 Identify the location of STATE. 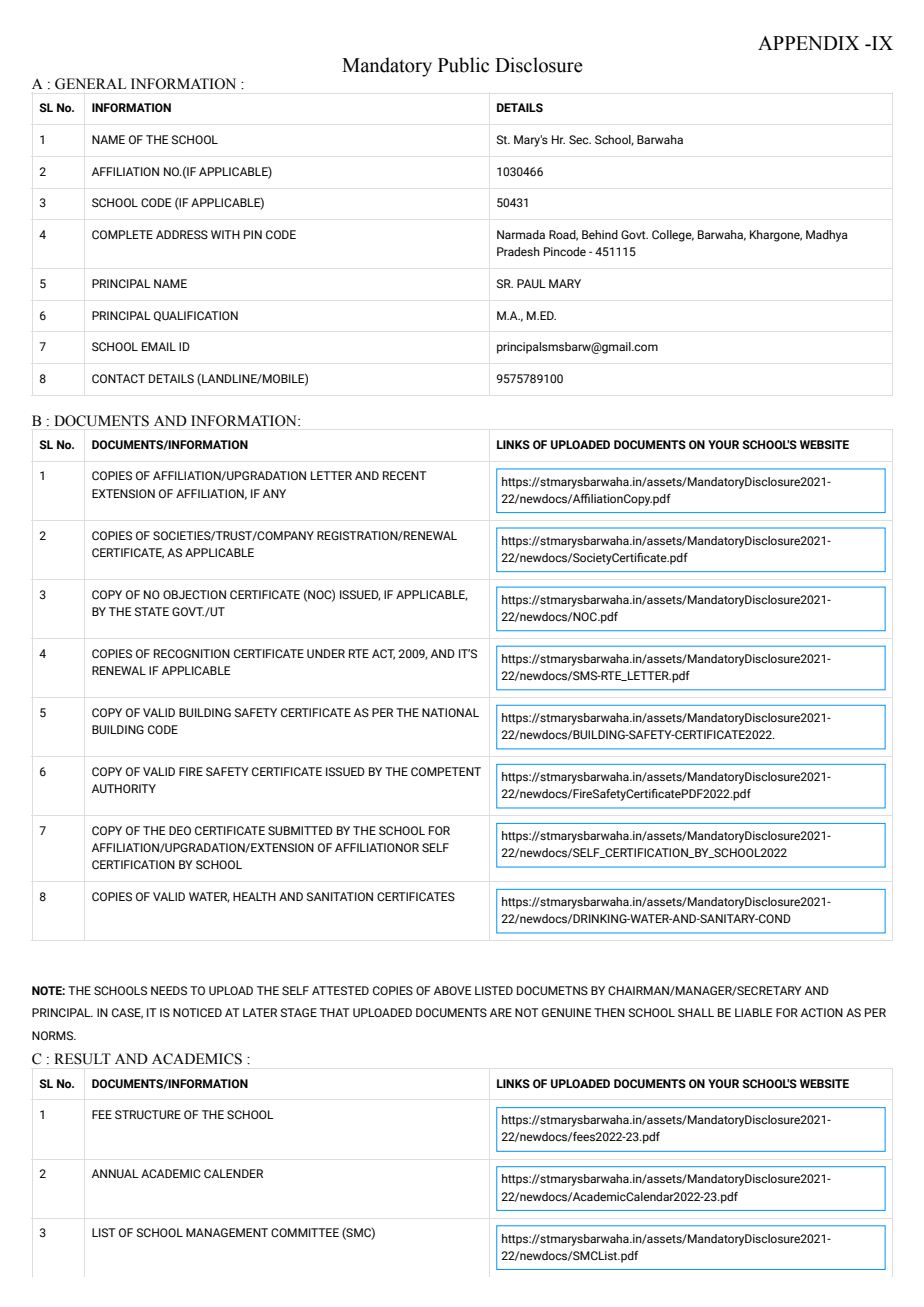
(152, 611).
